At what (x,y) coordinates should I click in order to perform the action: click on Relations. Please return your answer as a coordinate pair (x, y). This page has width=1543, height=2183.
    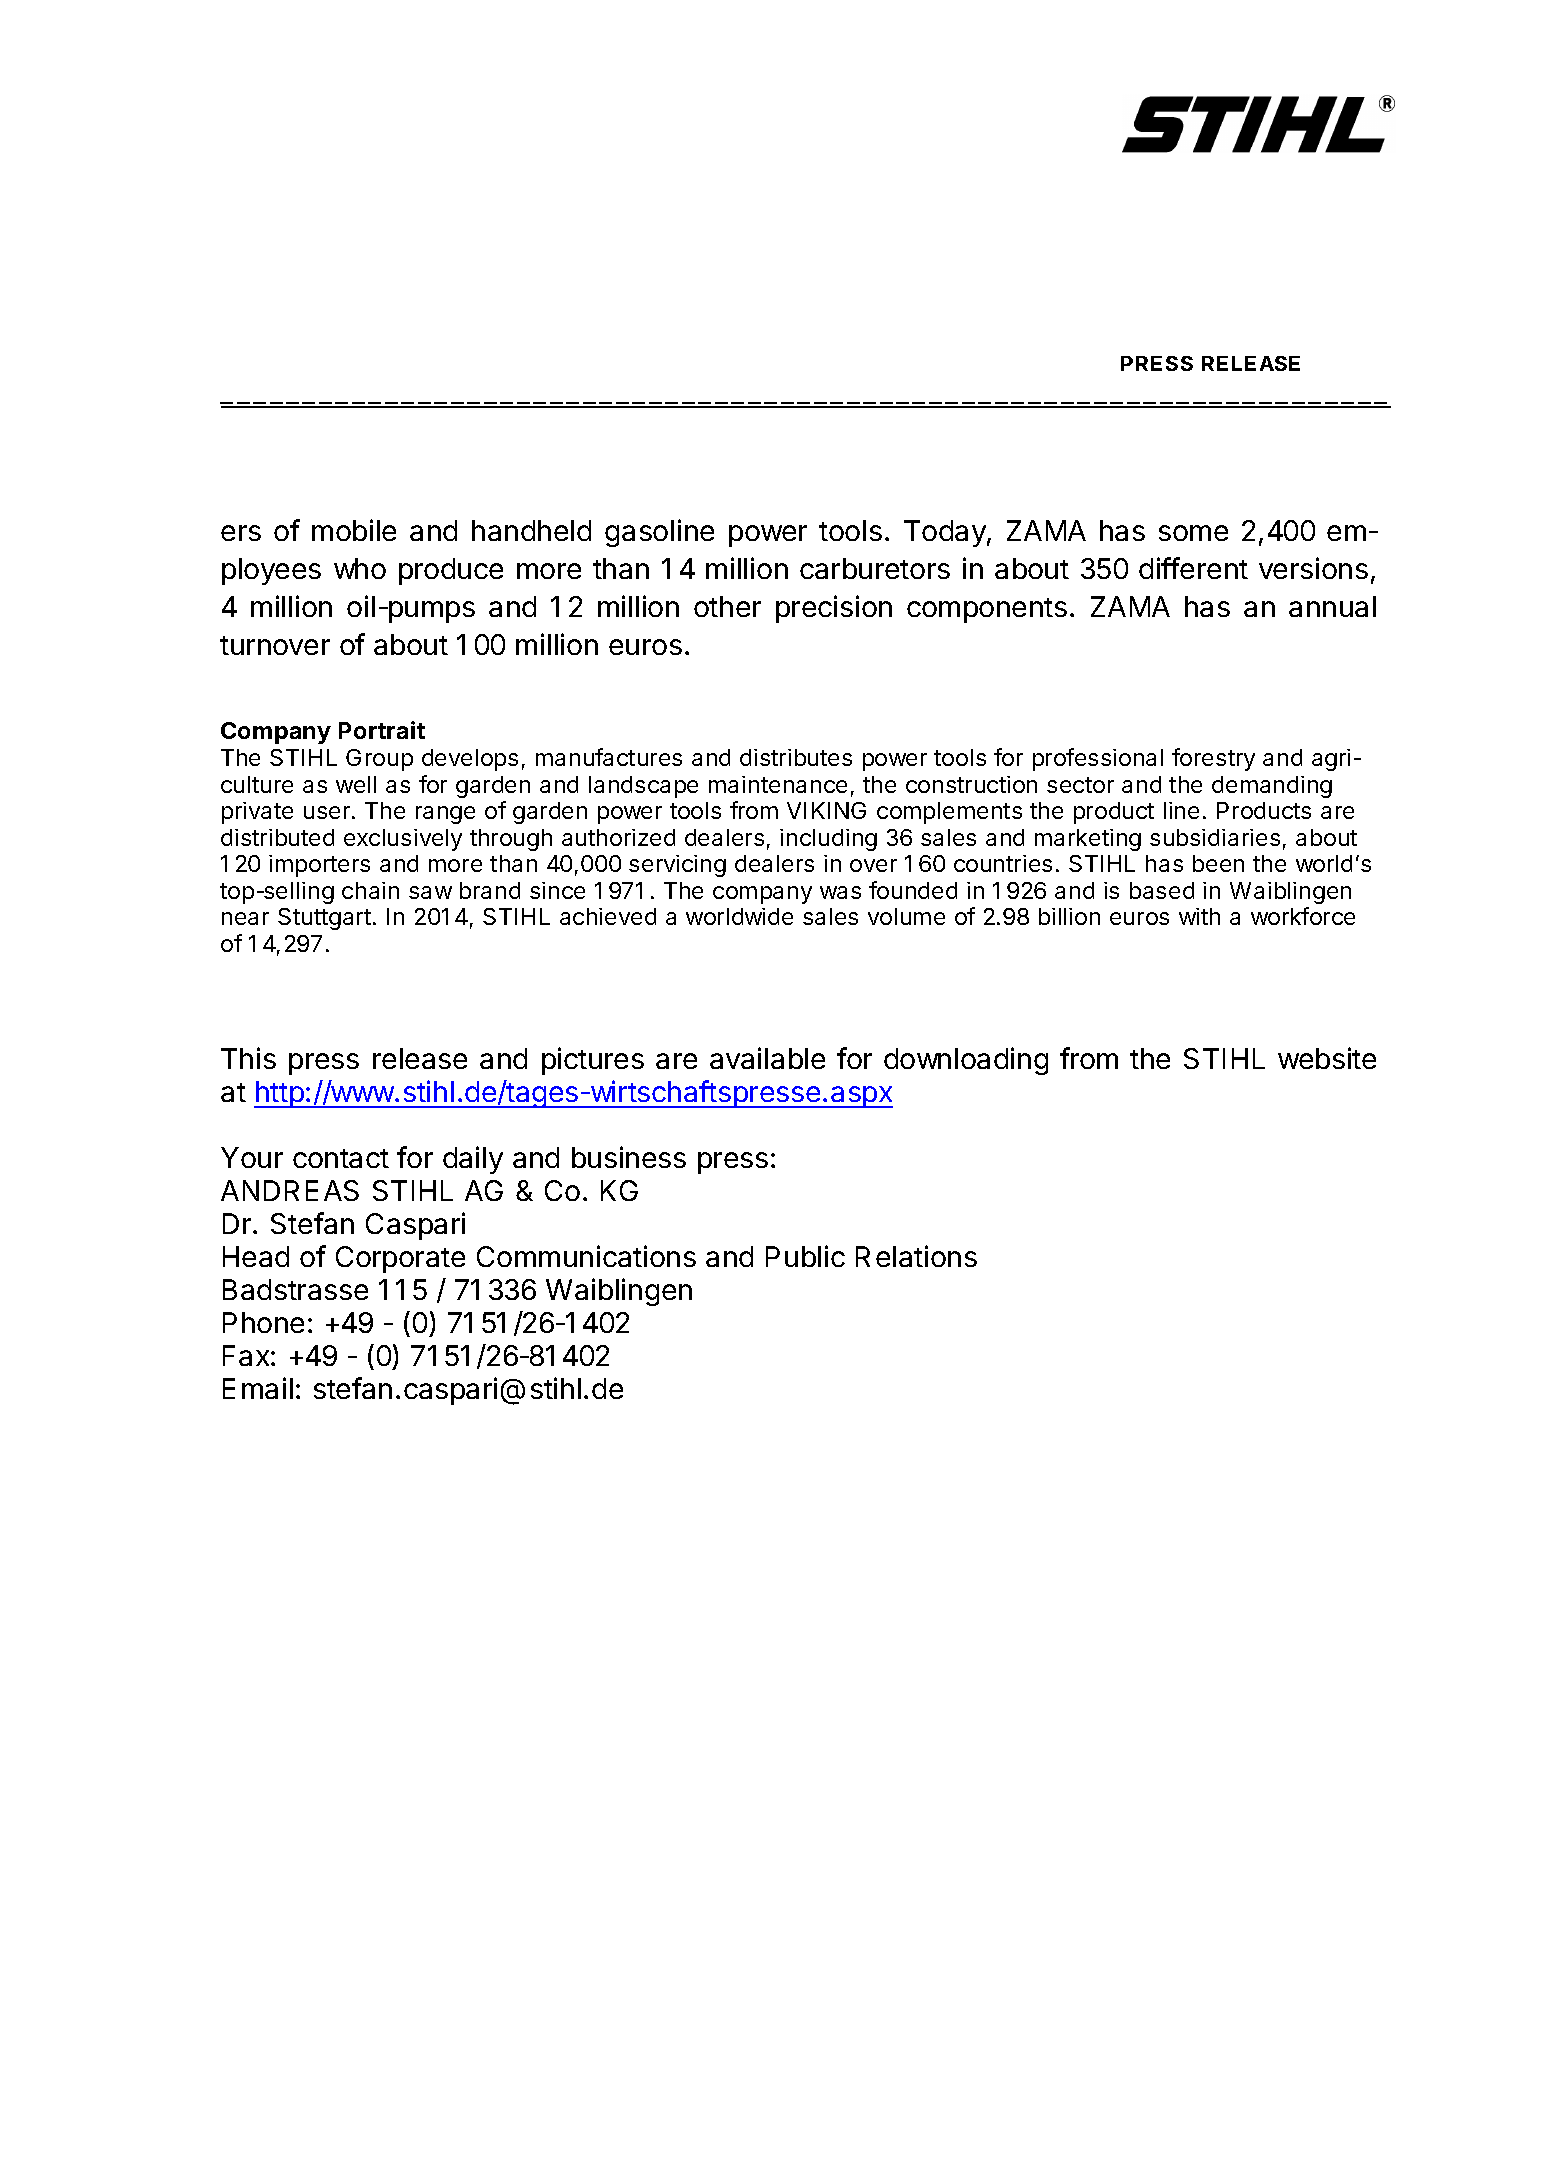
    Looking at the image, I should click on (916, 1256).
